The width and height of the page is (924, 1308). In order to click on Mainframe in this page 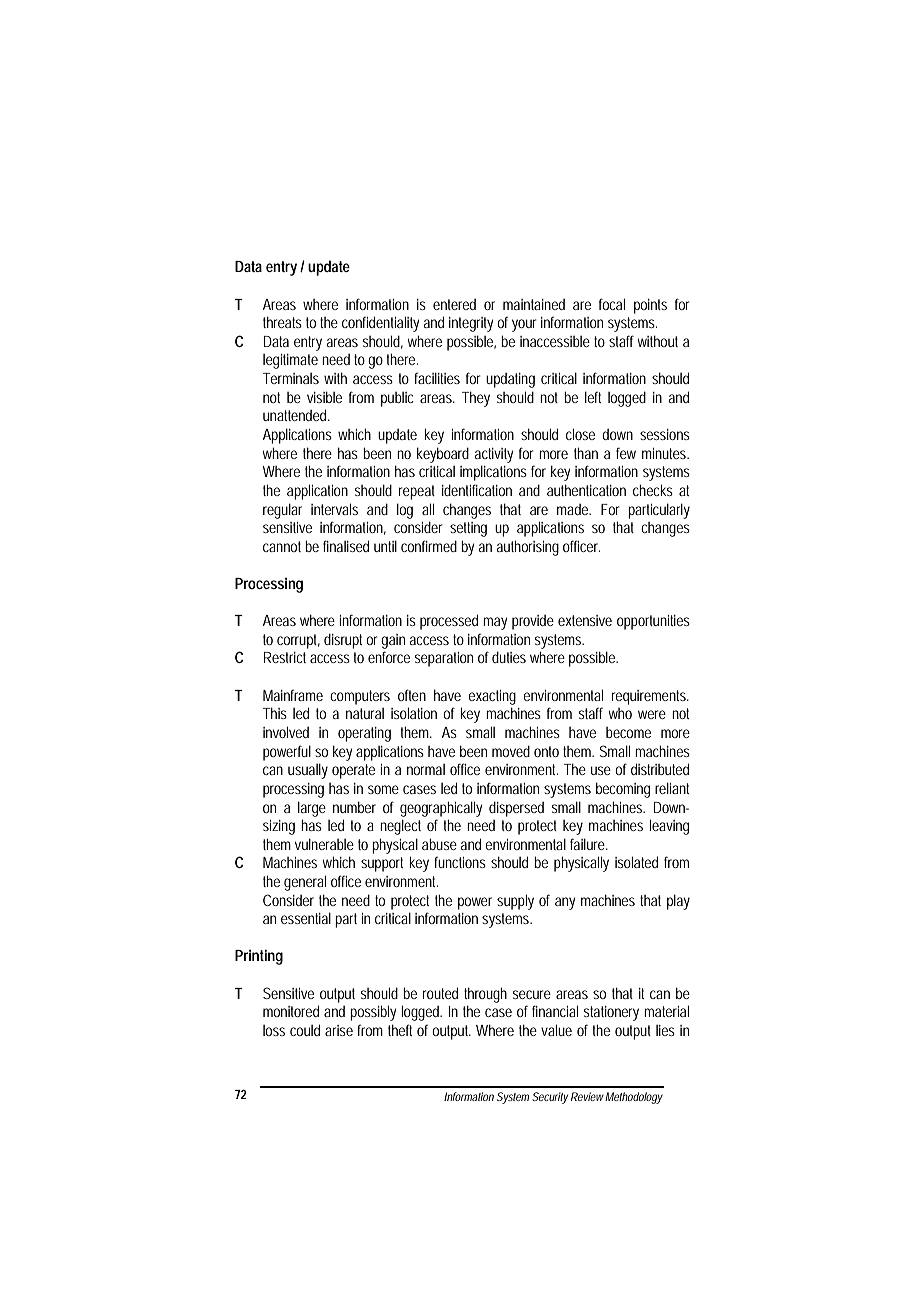, I will do `click(293, 695)`.
